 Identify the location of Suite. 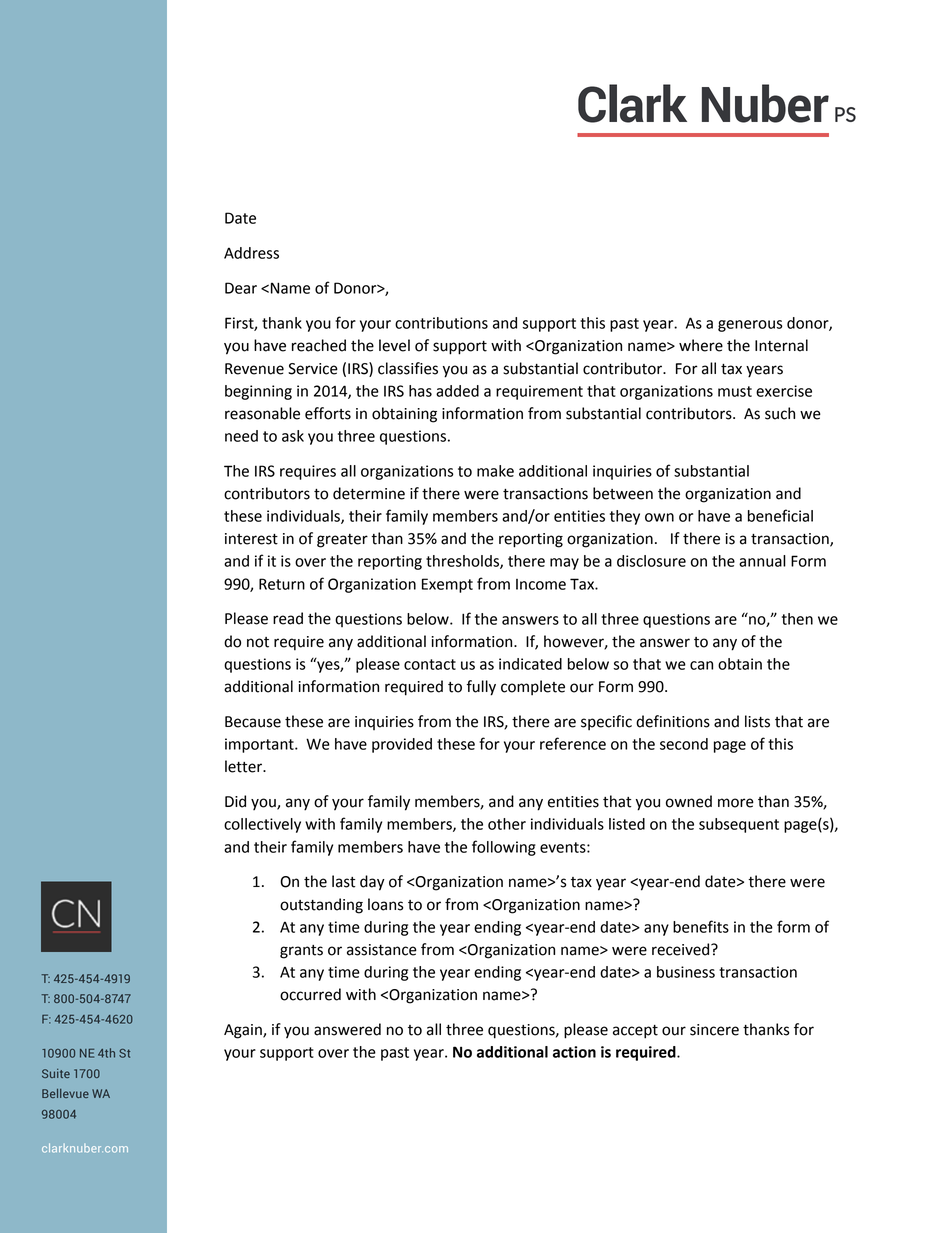
(56, 1073).
